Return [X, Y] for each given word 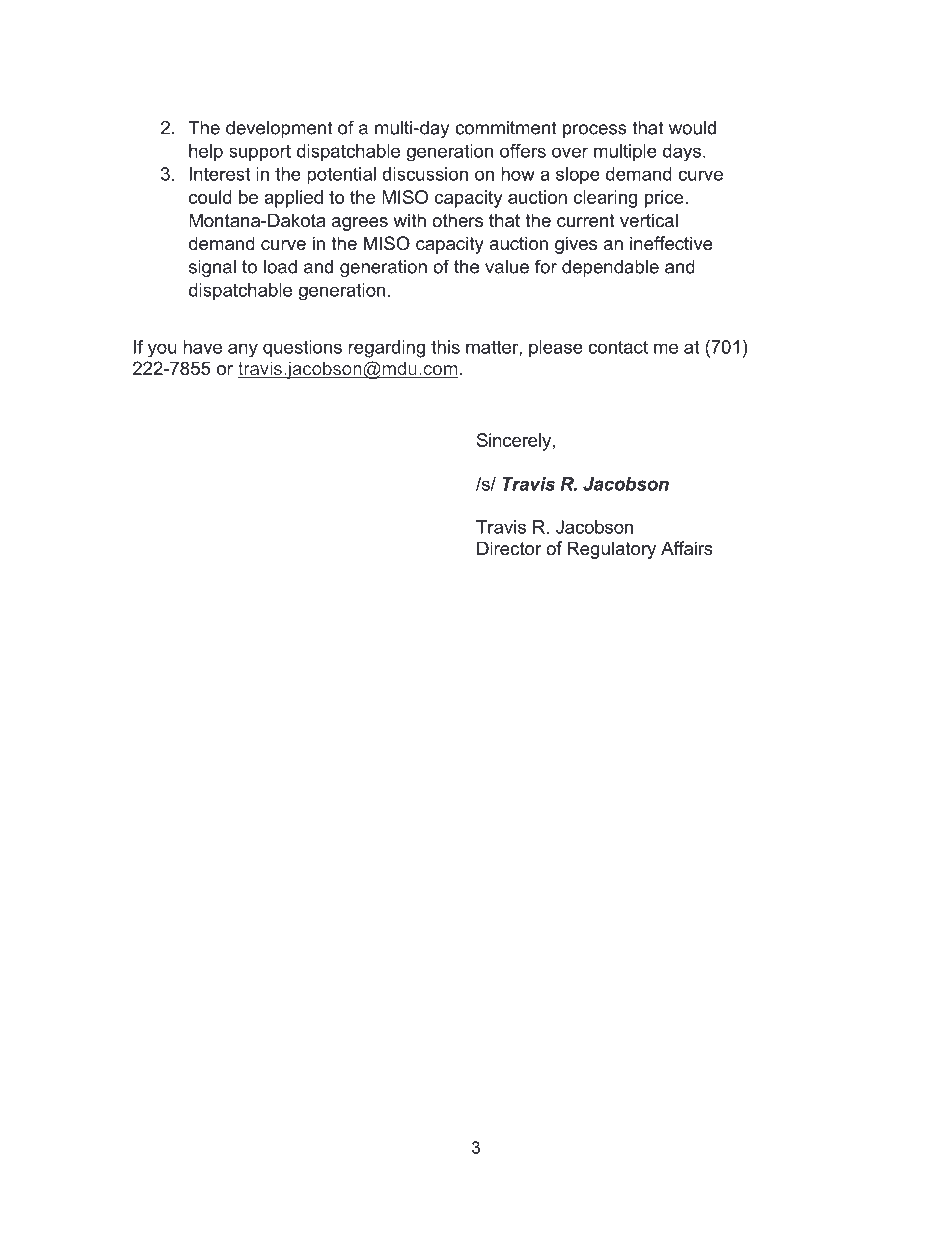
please [556, 349]
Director [509, 548]
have [202, 347]
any [243, 350]
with [409, 220]
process [595, 131]
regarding [386, 349]
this [445, 347]
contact [618, 347]
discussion [425, 174]
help [206, 152]
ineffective [671, 243]
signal [212, 268]
